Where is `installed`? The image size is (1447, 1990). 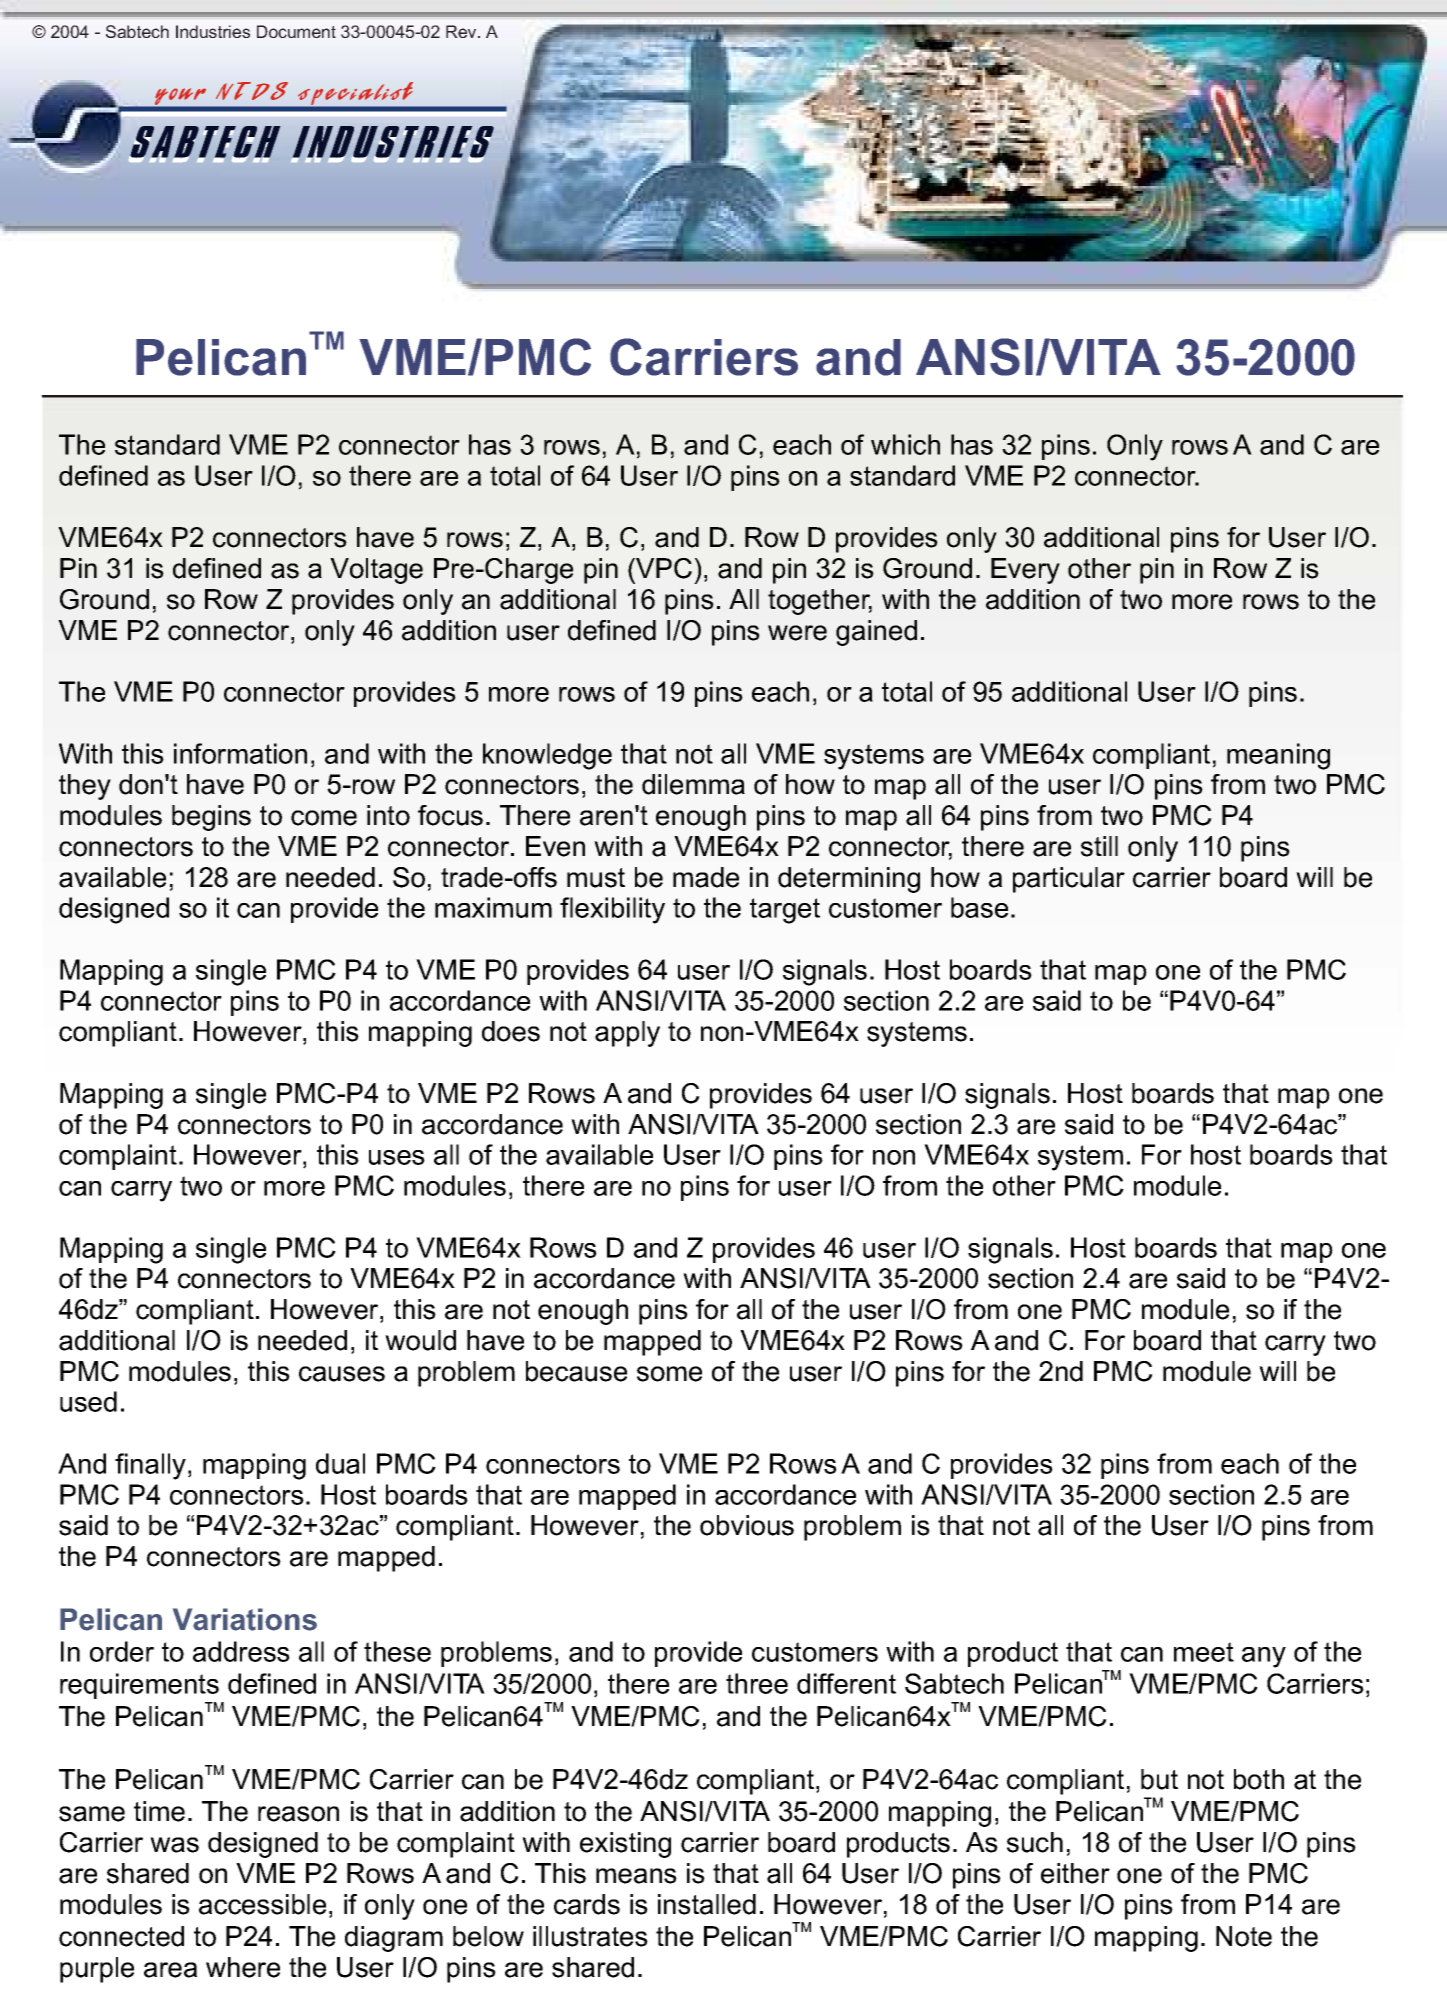 installed is located at coordinates (707, 1904).
